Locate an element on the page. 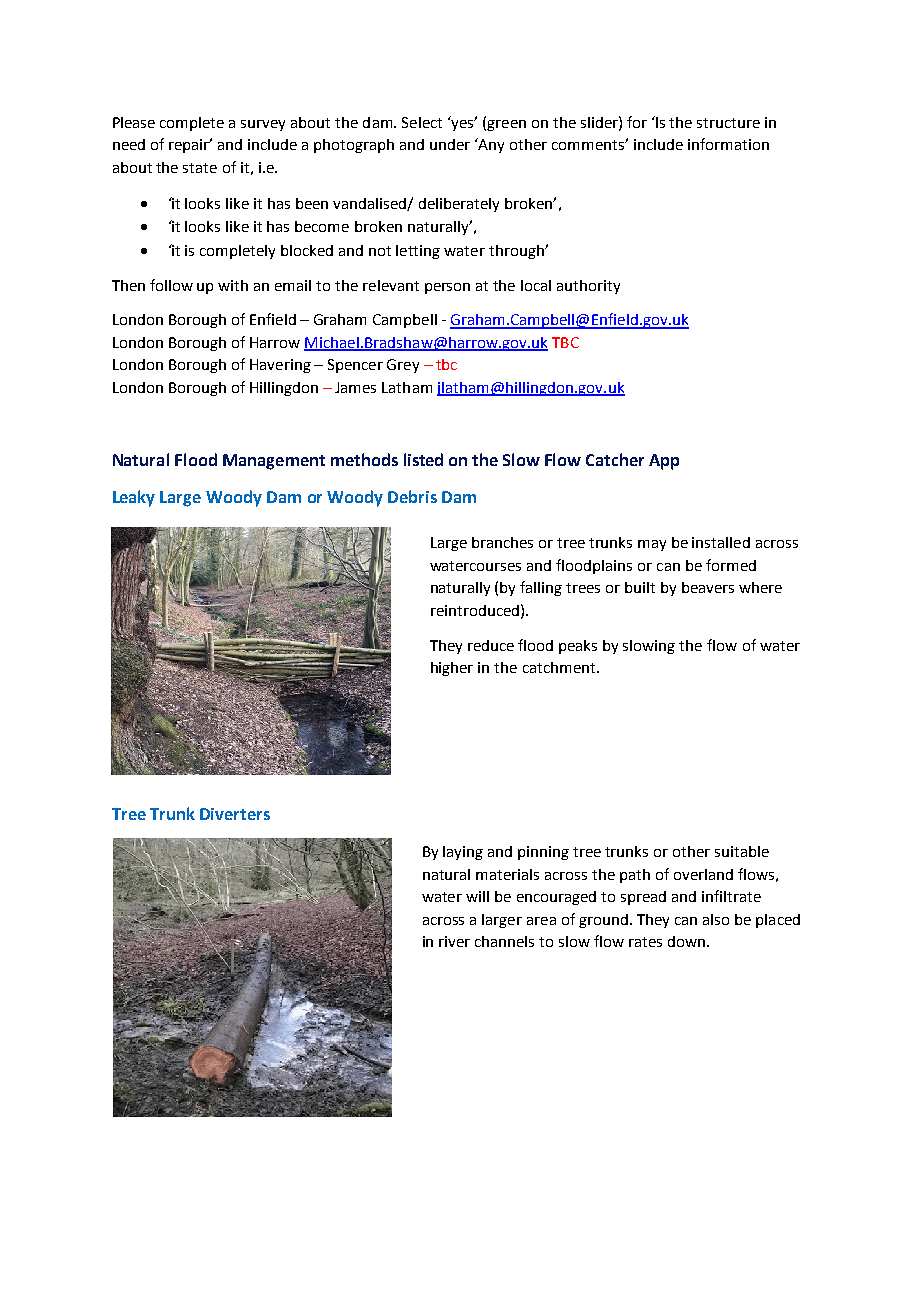 This page has height=1307, width=924. higher is located at coordinates (452, 669).
